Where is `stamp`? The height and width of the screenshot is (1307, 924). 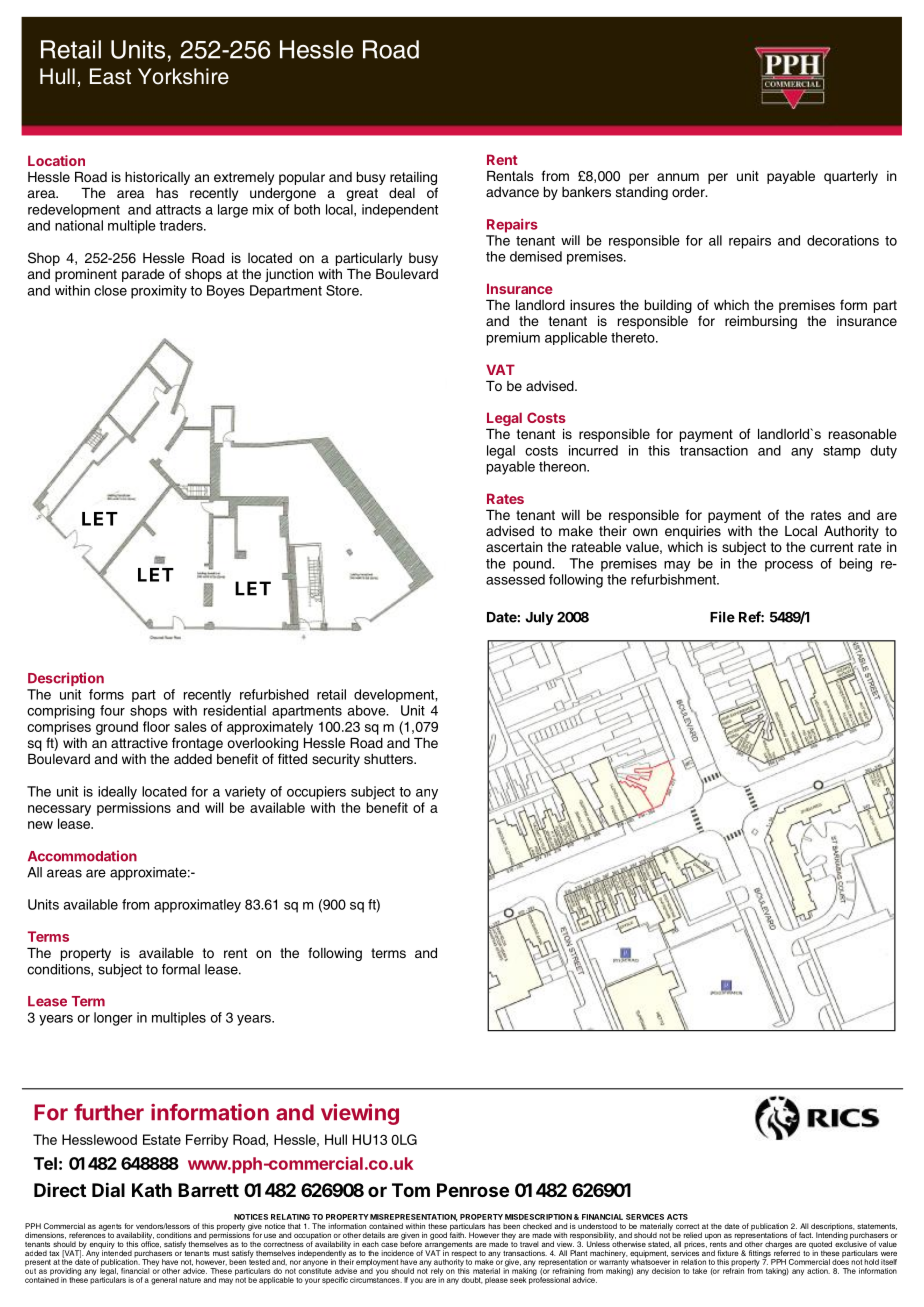
stamp is located at coordinates (842, 452).
